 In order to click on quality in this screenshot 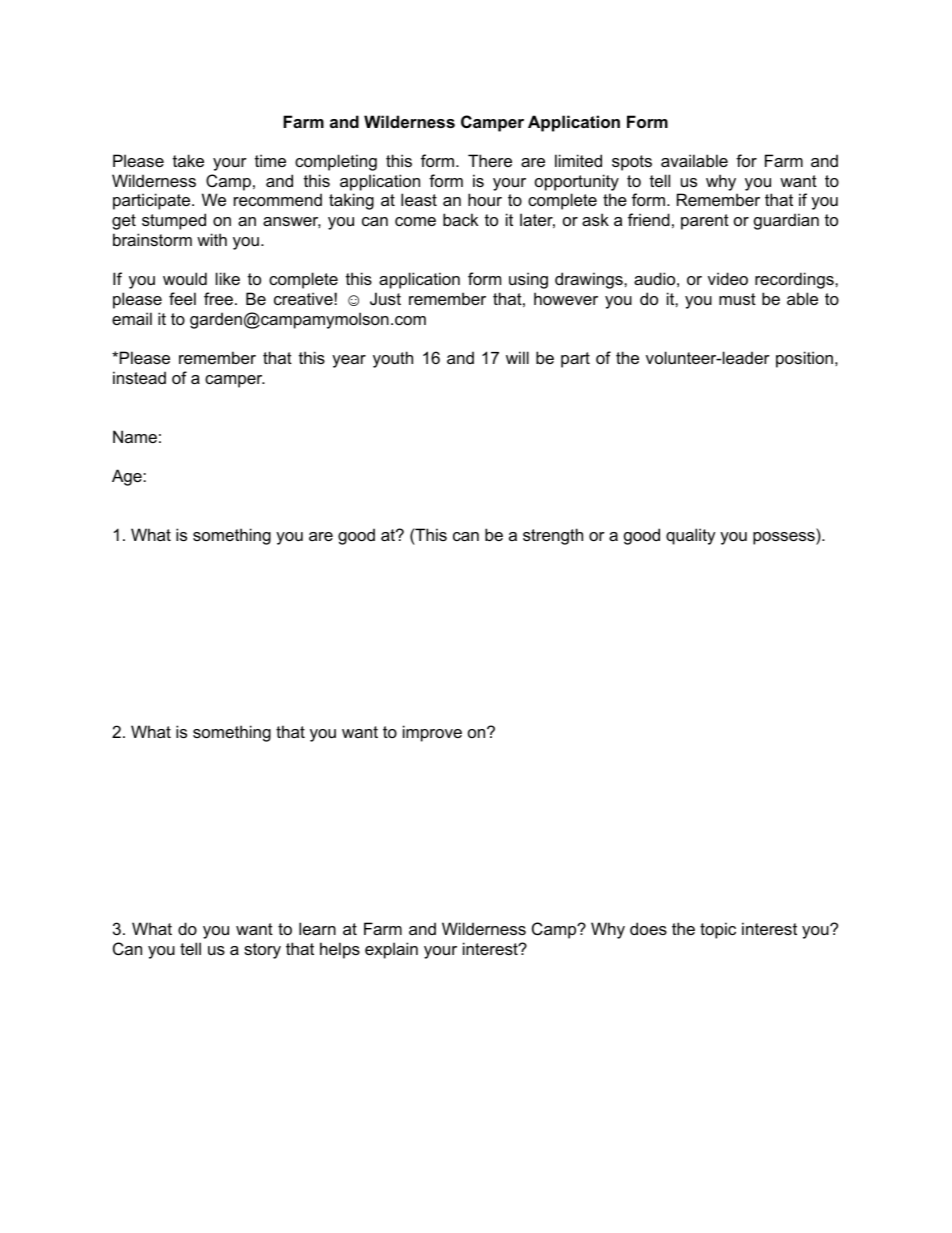, I will do `click(691, 536)`.
